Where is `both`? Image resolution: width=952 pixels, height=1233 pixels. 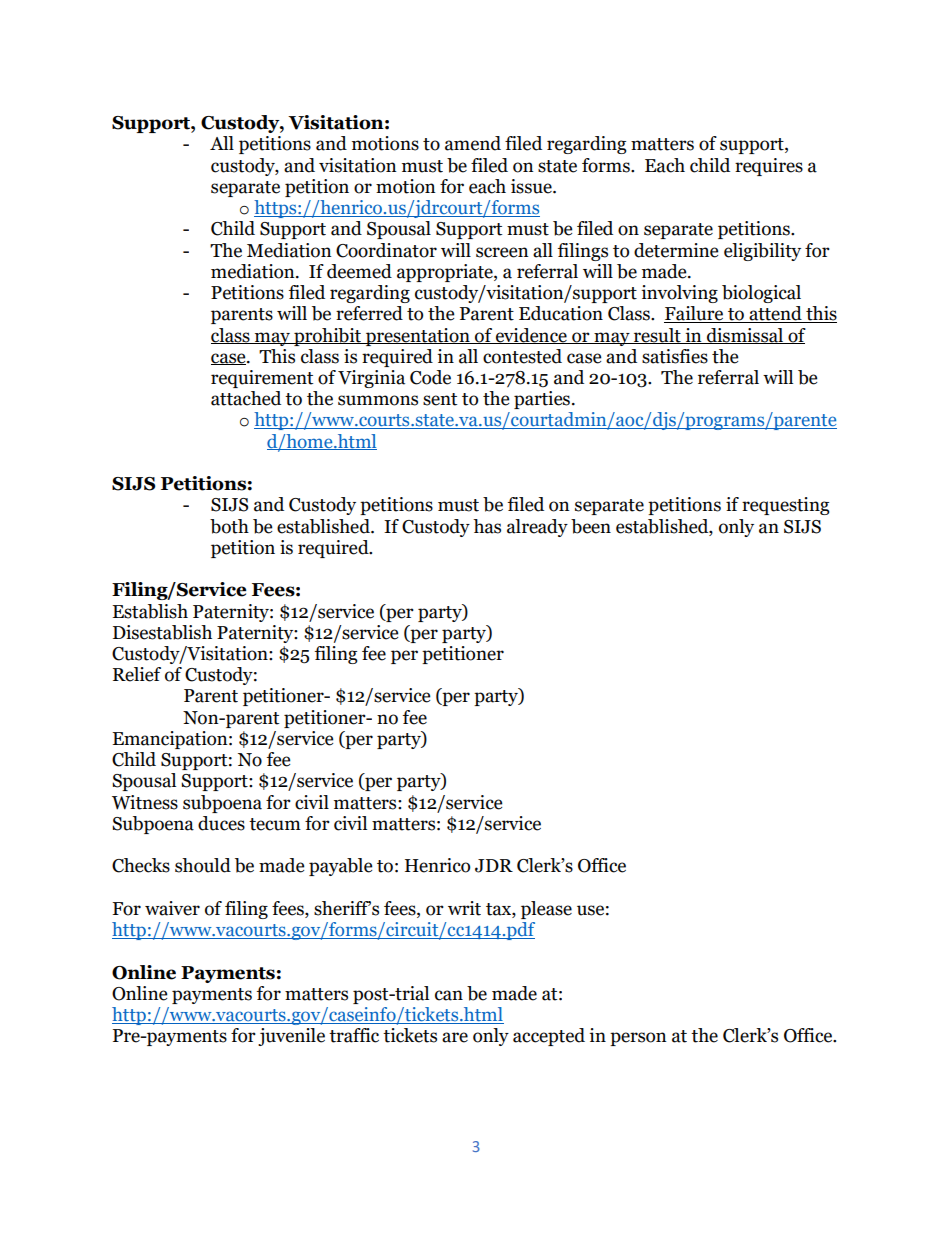 both is located at coordinates (229, 526).
